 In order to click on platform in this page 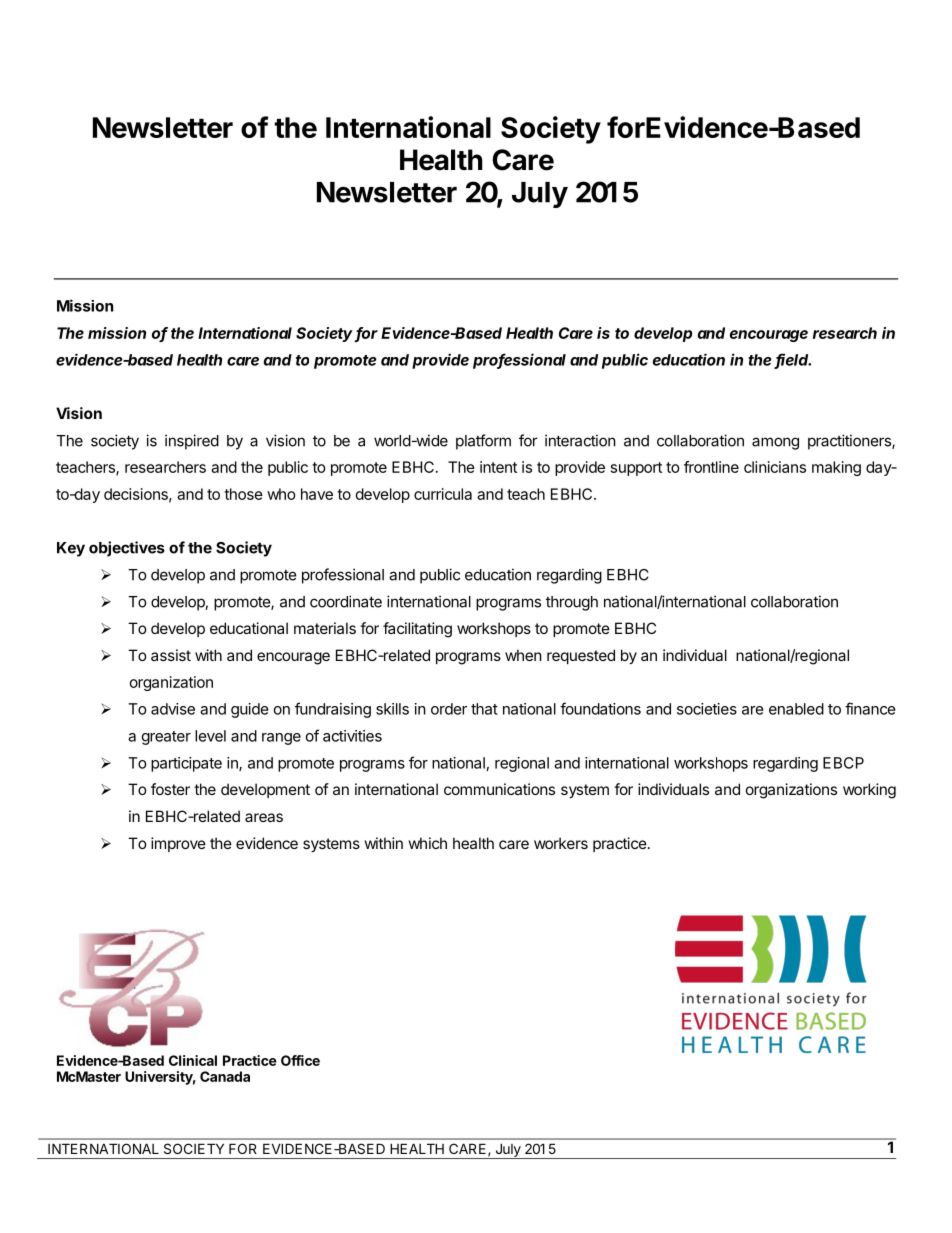, I will do `click(483, 442)`.
